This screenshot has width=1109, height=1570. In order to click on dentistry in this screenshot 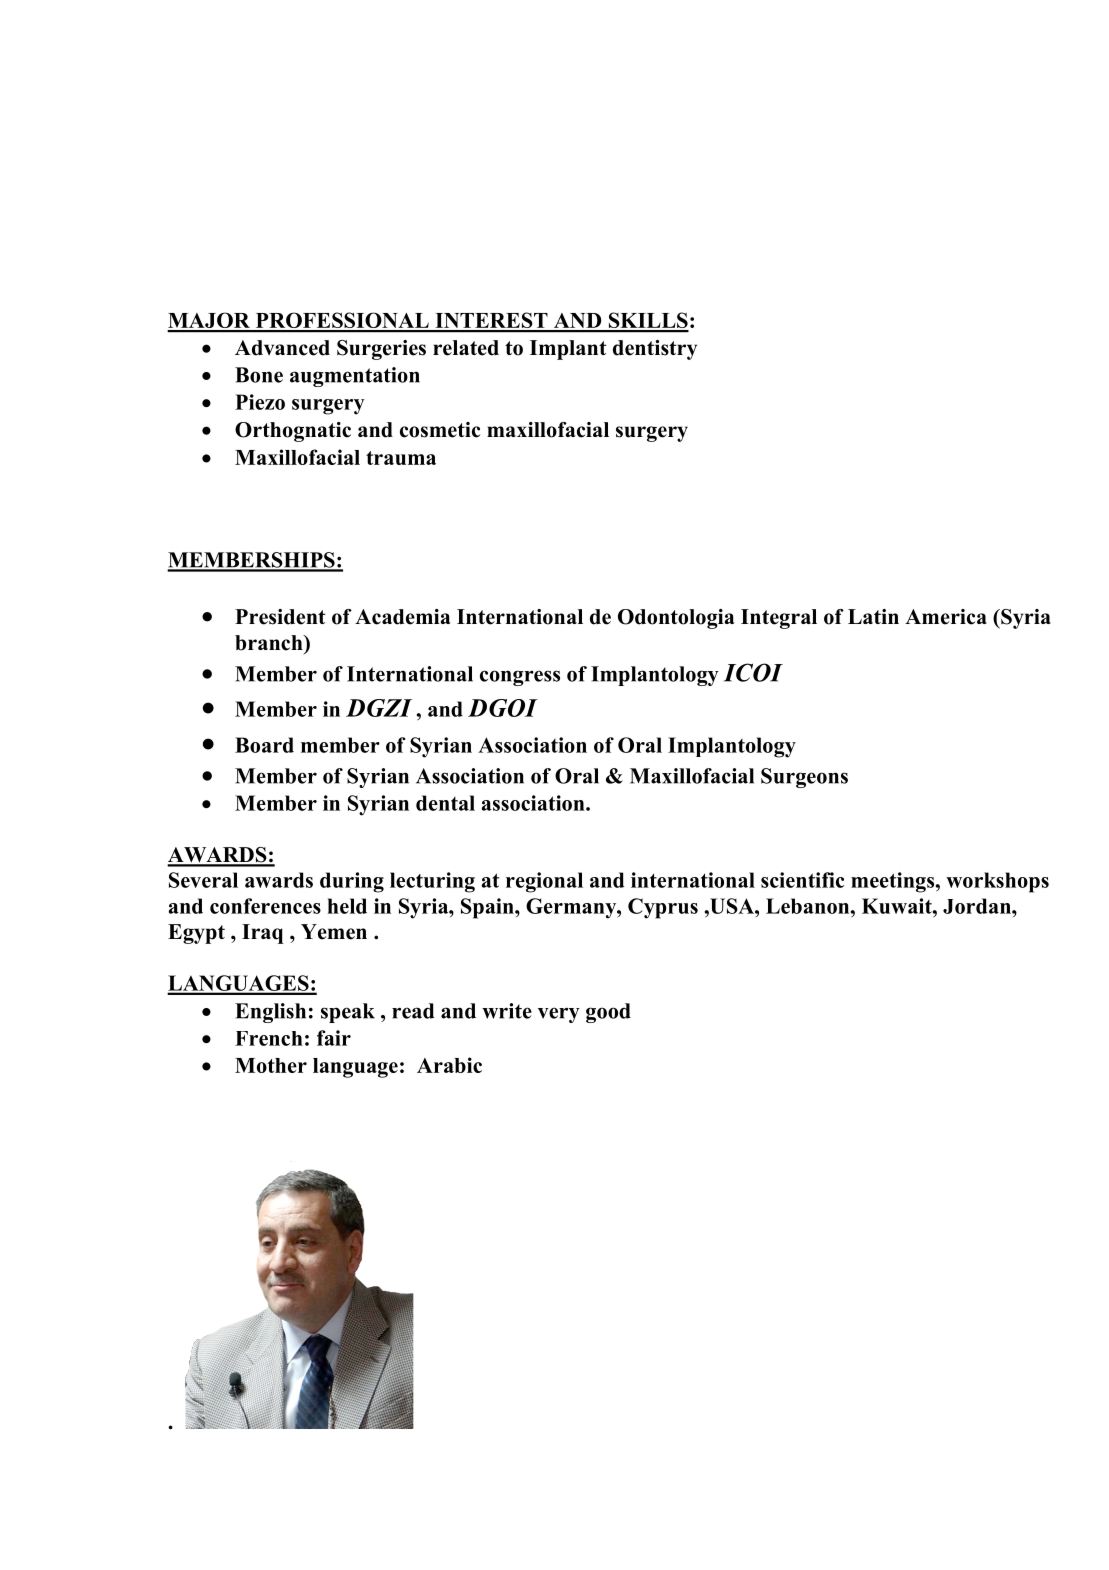, I will do `click(655, 350)`.
